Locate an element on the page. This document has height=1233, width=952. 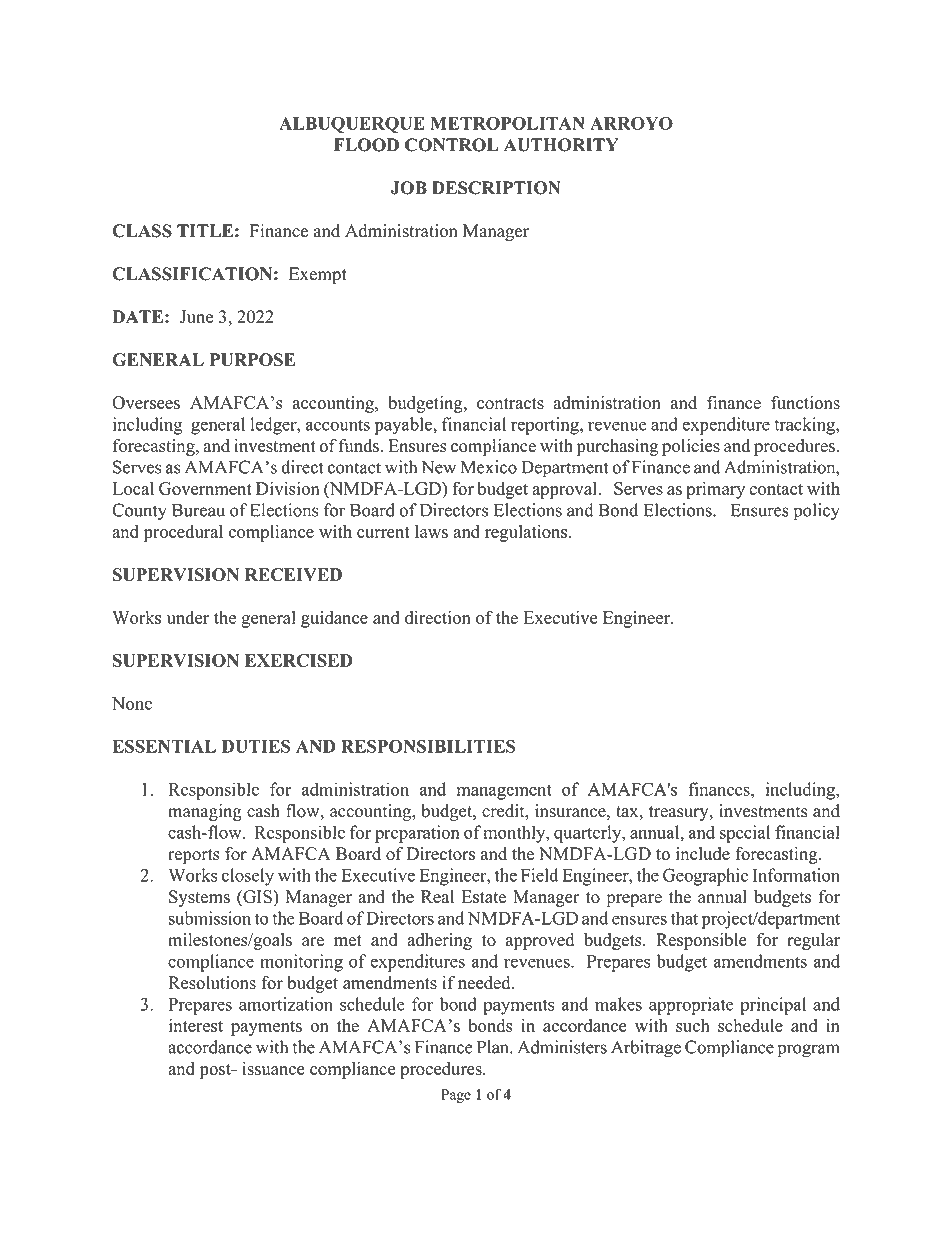
policies is located at coordinates (691, 447).
